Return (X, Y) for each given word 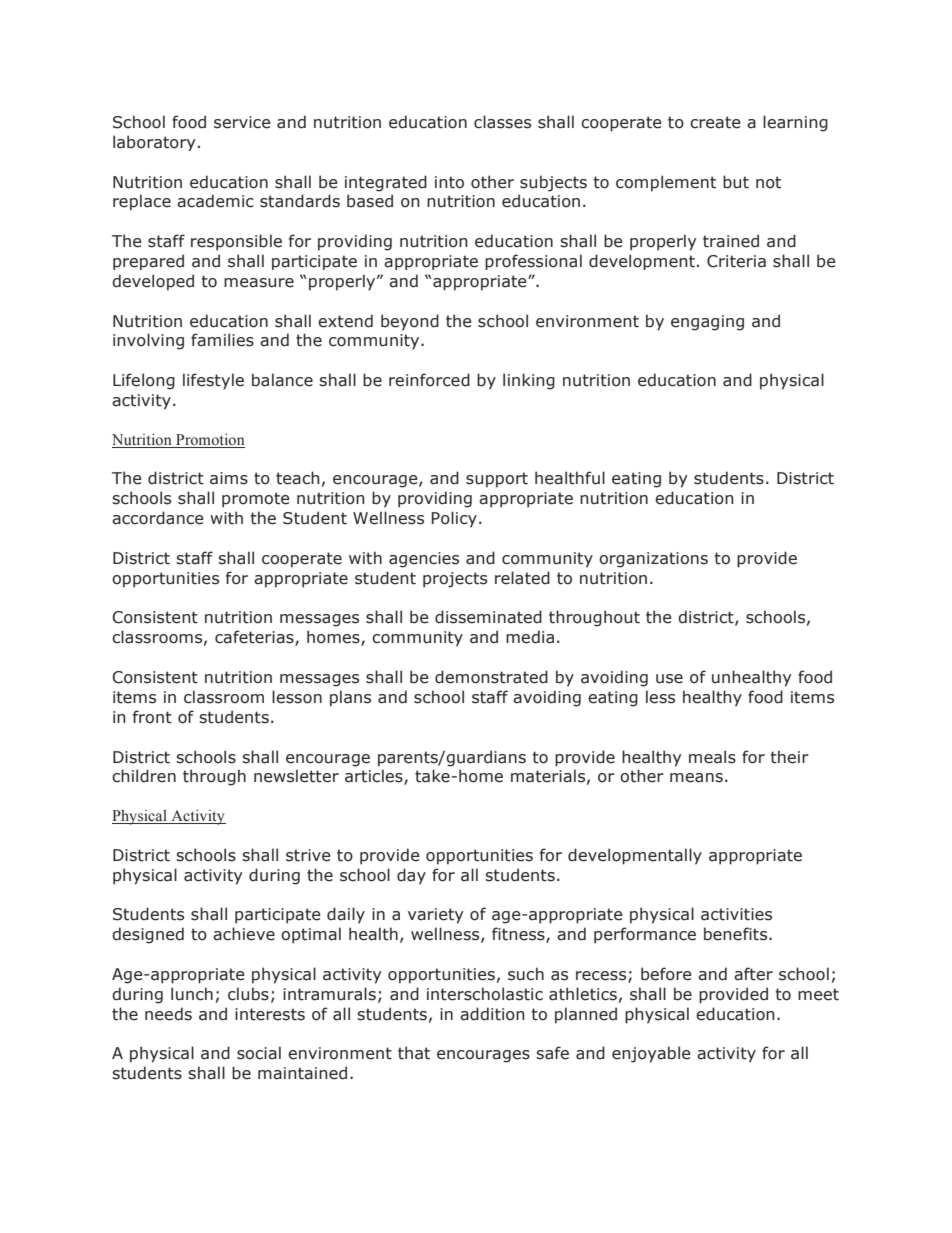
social (259, 1053)
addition (492, 1014)
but (736, 182)
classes (502, 122)
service (242, 122)
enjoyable (651, 1054)
